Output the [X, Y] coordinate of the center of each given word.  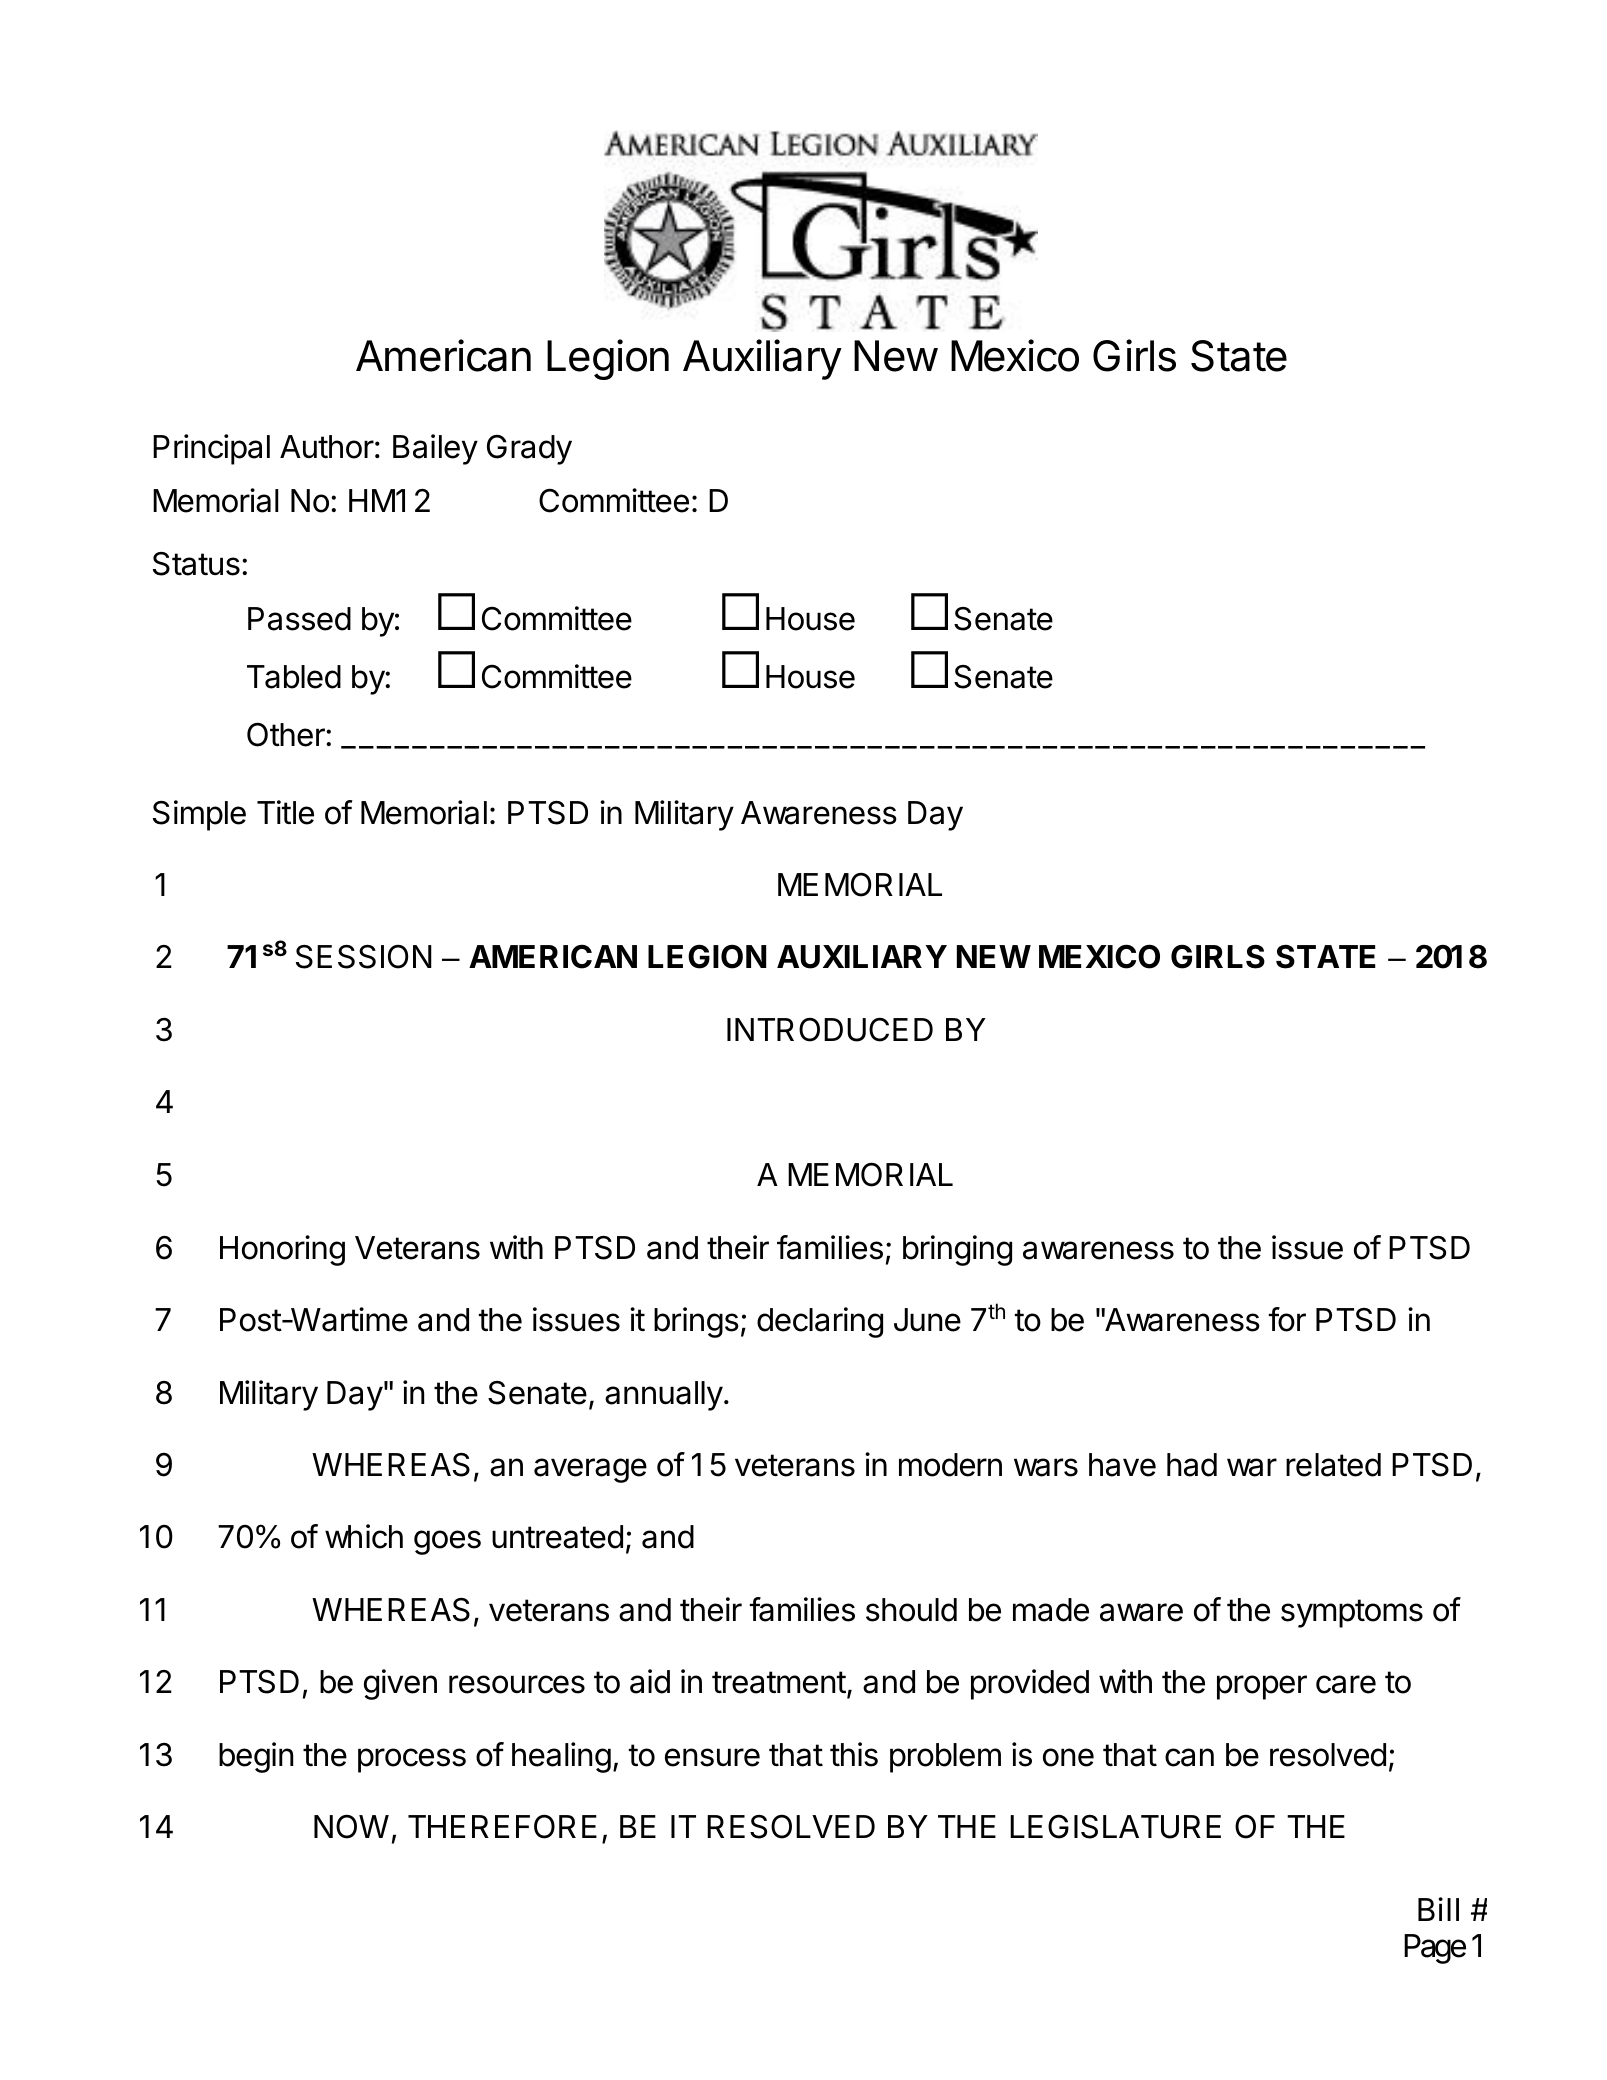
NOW [351, 1826]
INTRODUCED [830, 1029]
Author [327, 447]
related [1333, 1465]
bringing [957, 1250]
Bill [1438, 1909]
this [854, 1754]
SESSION [364, 956]
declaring [820, 1322]
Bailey [435, 449]
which [364, 1536]
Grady [529, 450]
